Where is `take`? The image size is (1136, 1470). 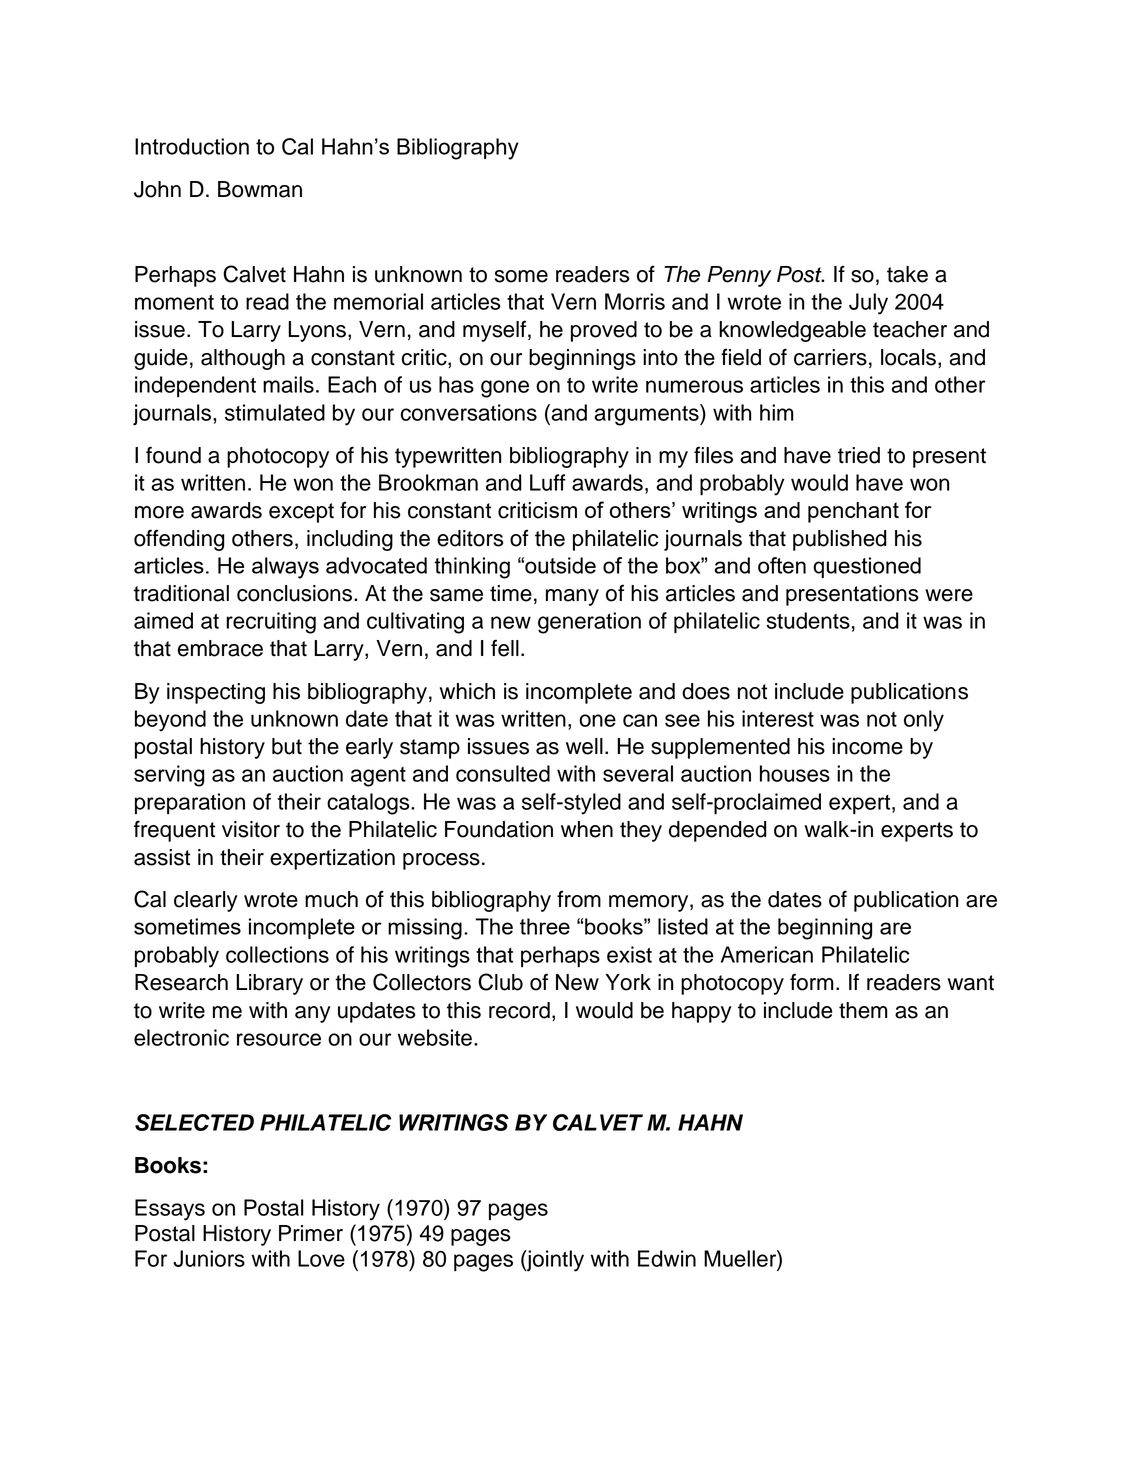 take is located at coordinates (907, 274).
